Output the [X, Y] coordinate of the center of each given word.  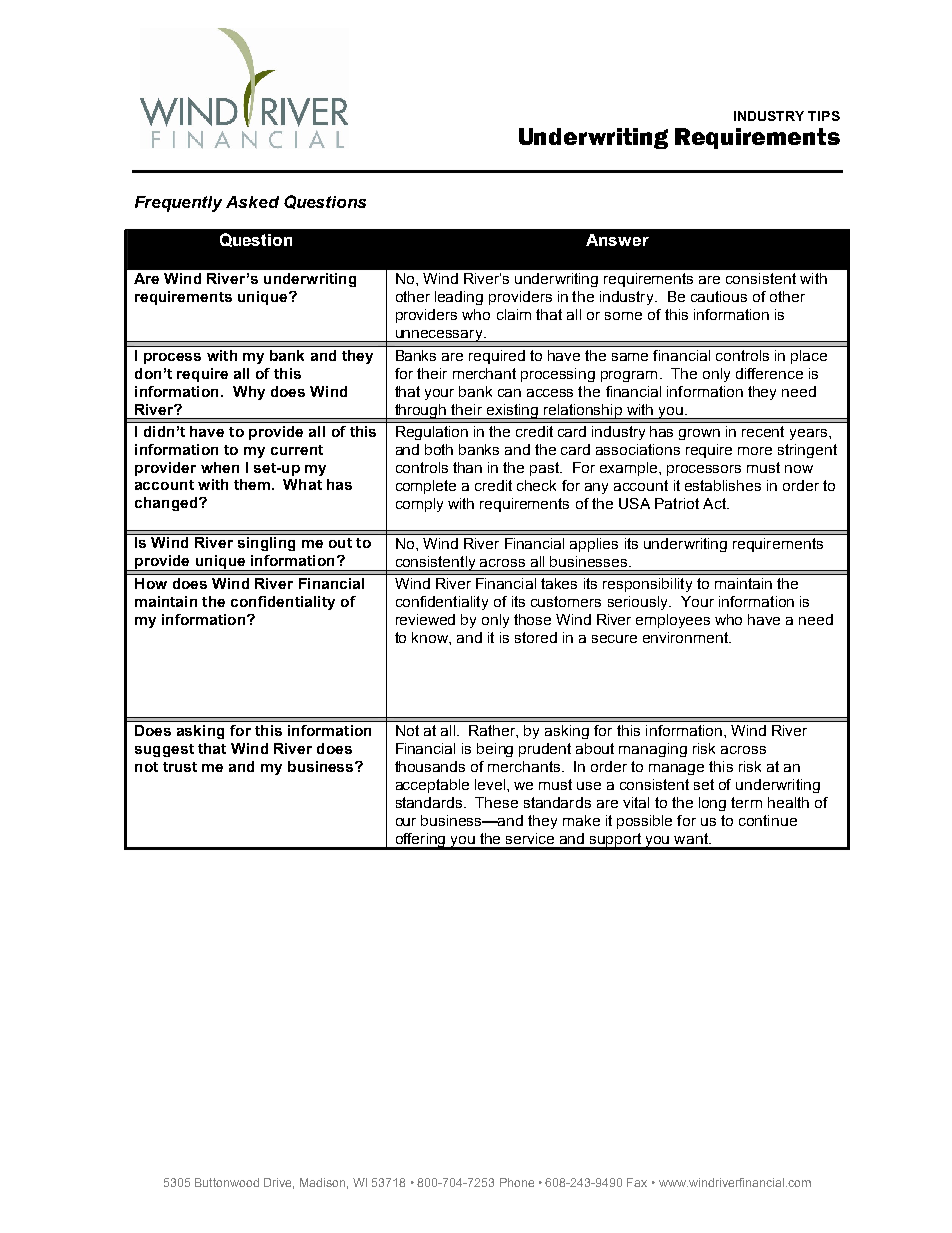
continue [768, 820]
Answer [617, 240]
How [151, 583]
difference [769, 373]
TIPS [824, 116]
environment [686, 637]
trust [180, 767]
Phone [517, 1182]
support [616, 841]
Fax [637, 1182]
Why [249, 393]
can [509, 393]
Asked [252, 202]
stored [536, 637]
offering [420, 841]
